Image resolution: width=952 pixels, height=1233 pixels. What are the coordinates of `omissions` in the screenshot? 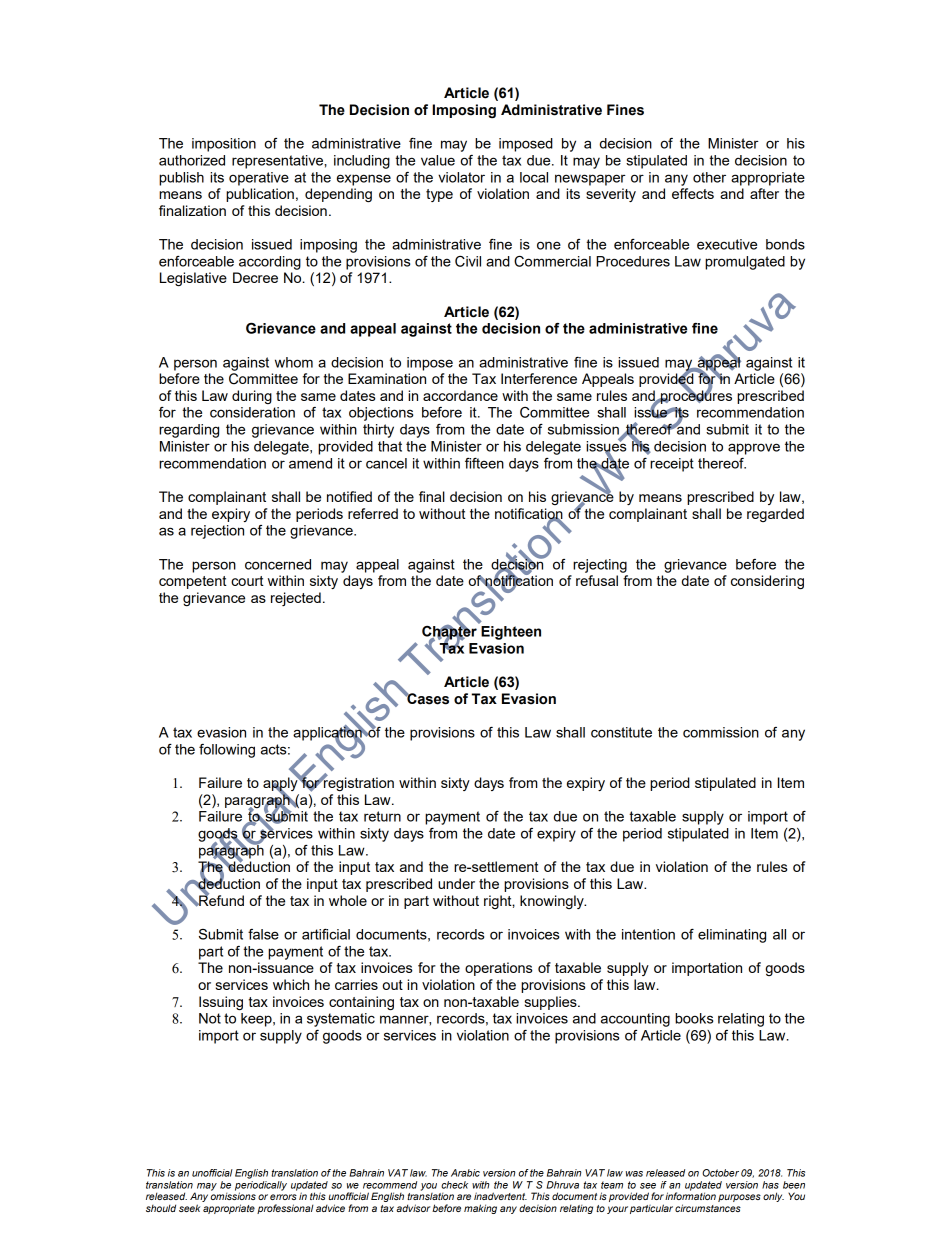 It's located at (233, 1195).
